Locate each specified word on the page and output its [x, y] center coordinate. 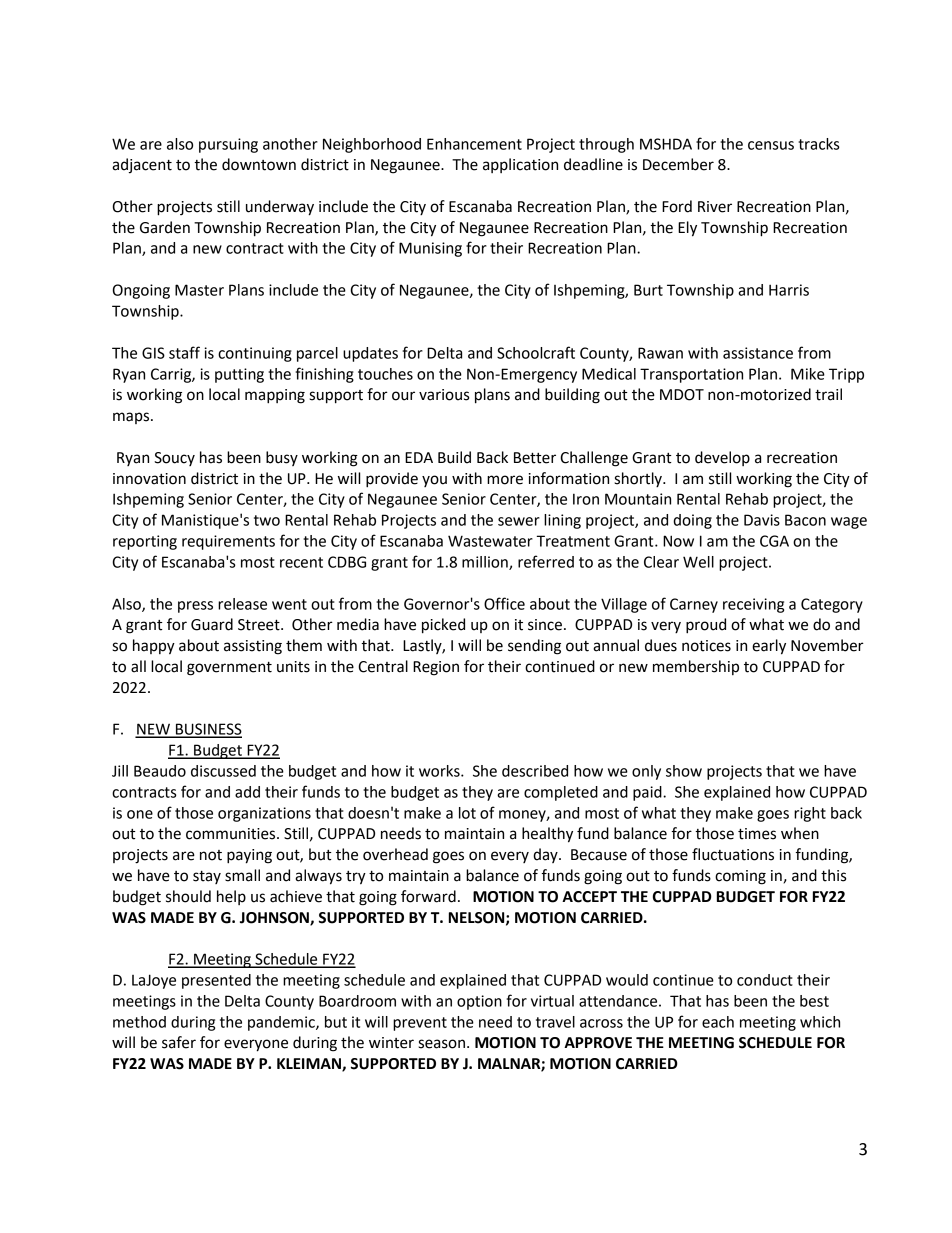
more [505, 480]
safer [179, 1042]
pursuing [228, 145]
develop [722, 458]
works [440, 771]
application [520, 165]
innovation [149, 479]
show [684, 771]
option [479, 1002]
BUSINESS [208, 730]
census [771, 145]
